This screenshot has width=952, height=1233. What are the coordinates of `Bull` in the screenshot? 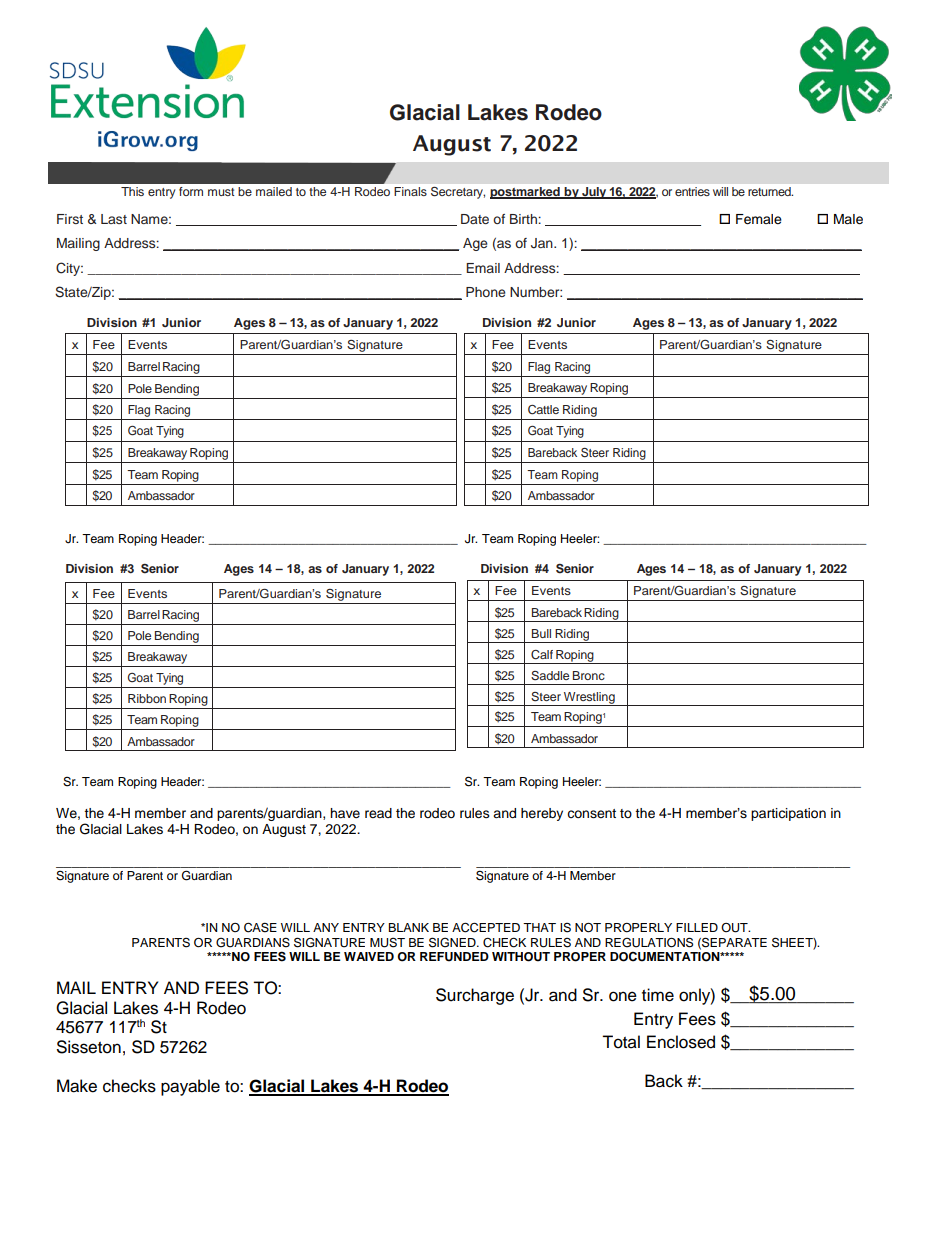 It's located at (541, 633).
